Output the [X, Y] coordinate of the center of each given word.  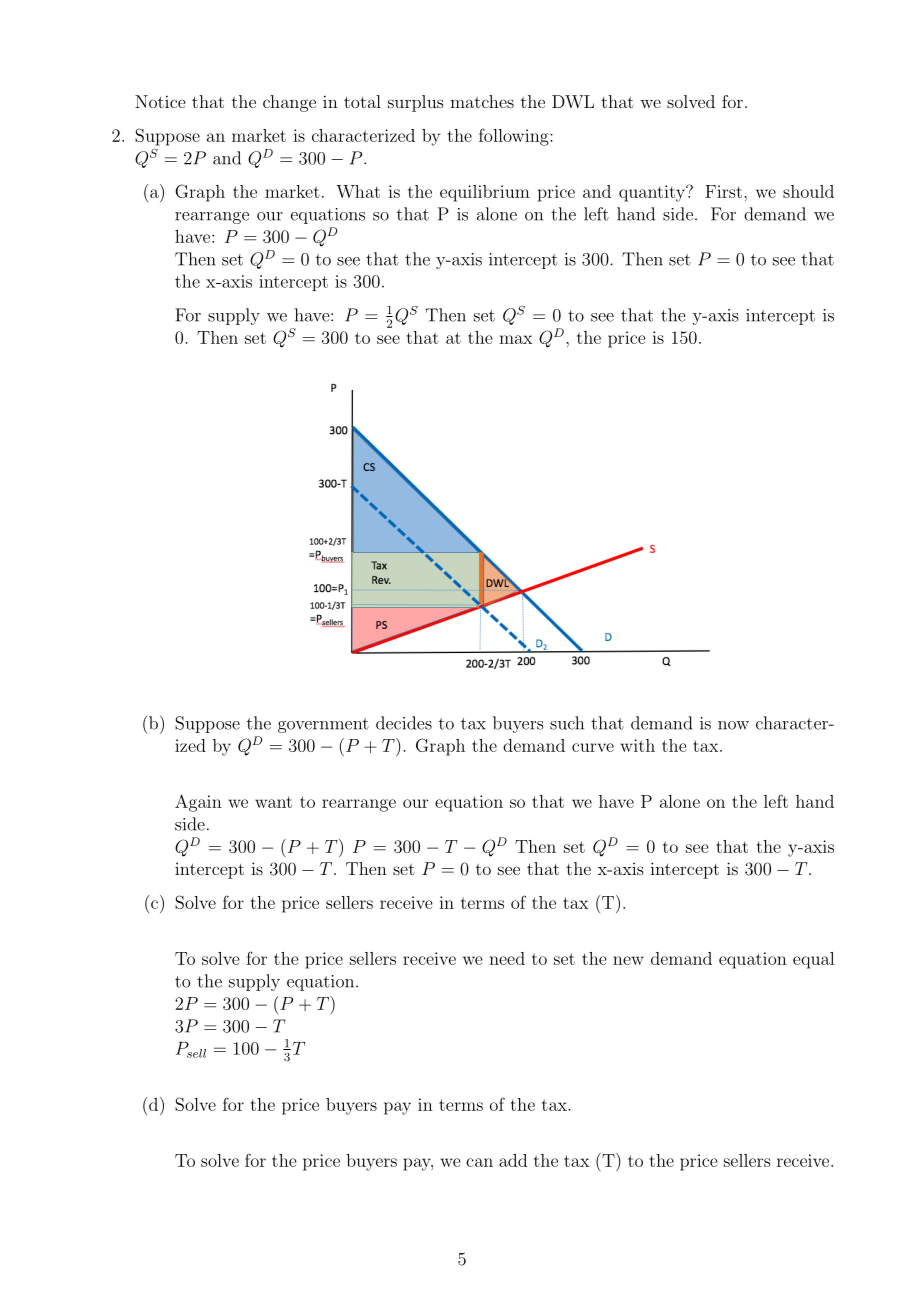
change [289, 103]
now [733, 725]
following [515, 137]
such [567, 723]
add [513, 1160]
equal [813, 960]
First [723, 191]
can [479, 1162]
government [323, 725]
